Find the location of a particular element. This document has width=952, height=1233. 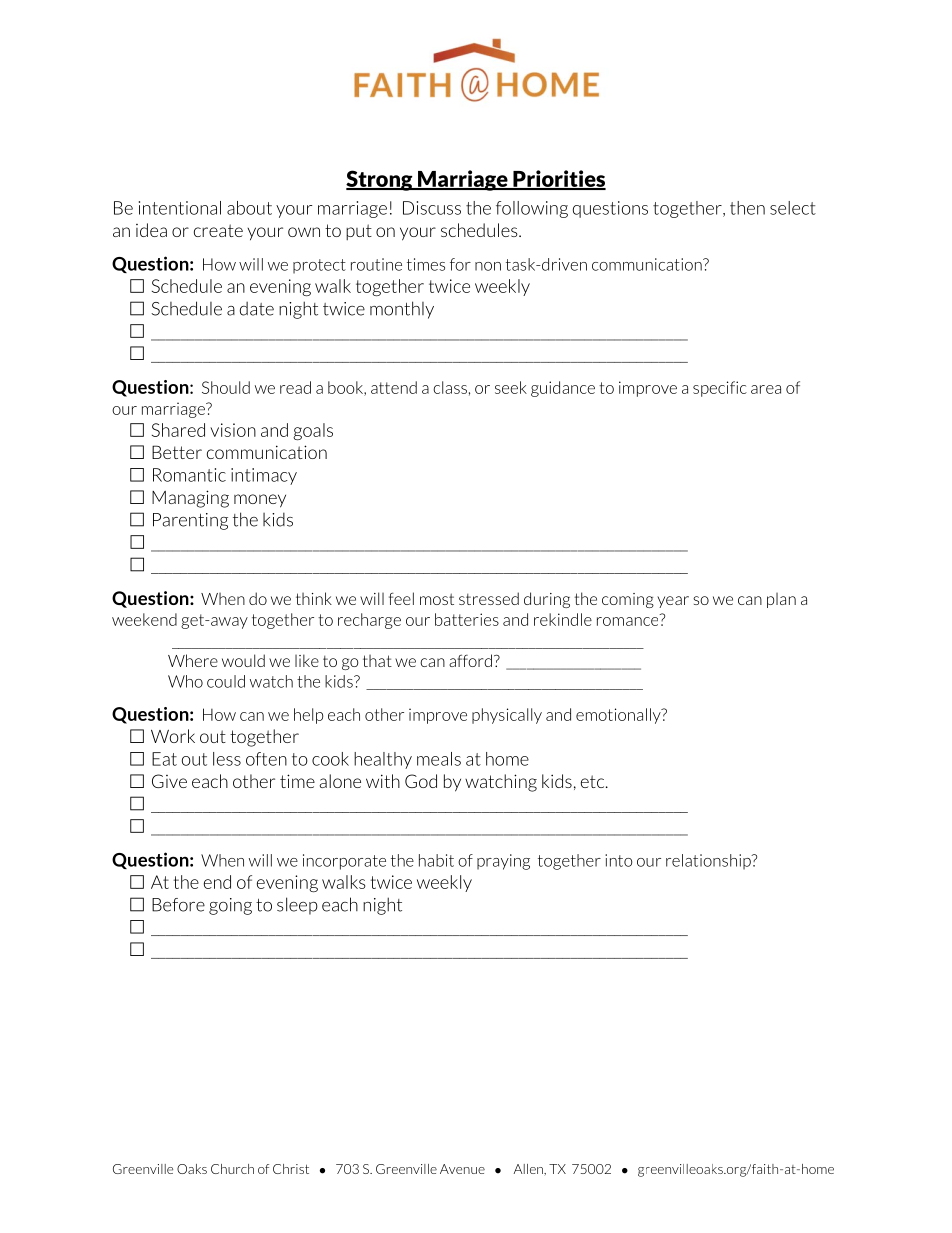

Church is located at coordinates (232, 1169).
